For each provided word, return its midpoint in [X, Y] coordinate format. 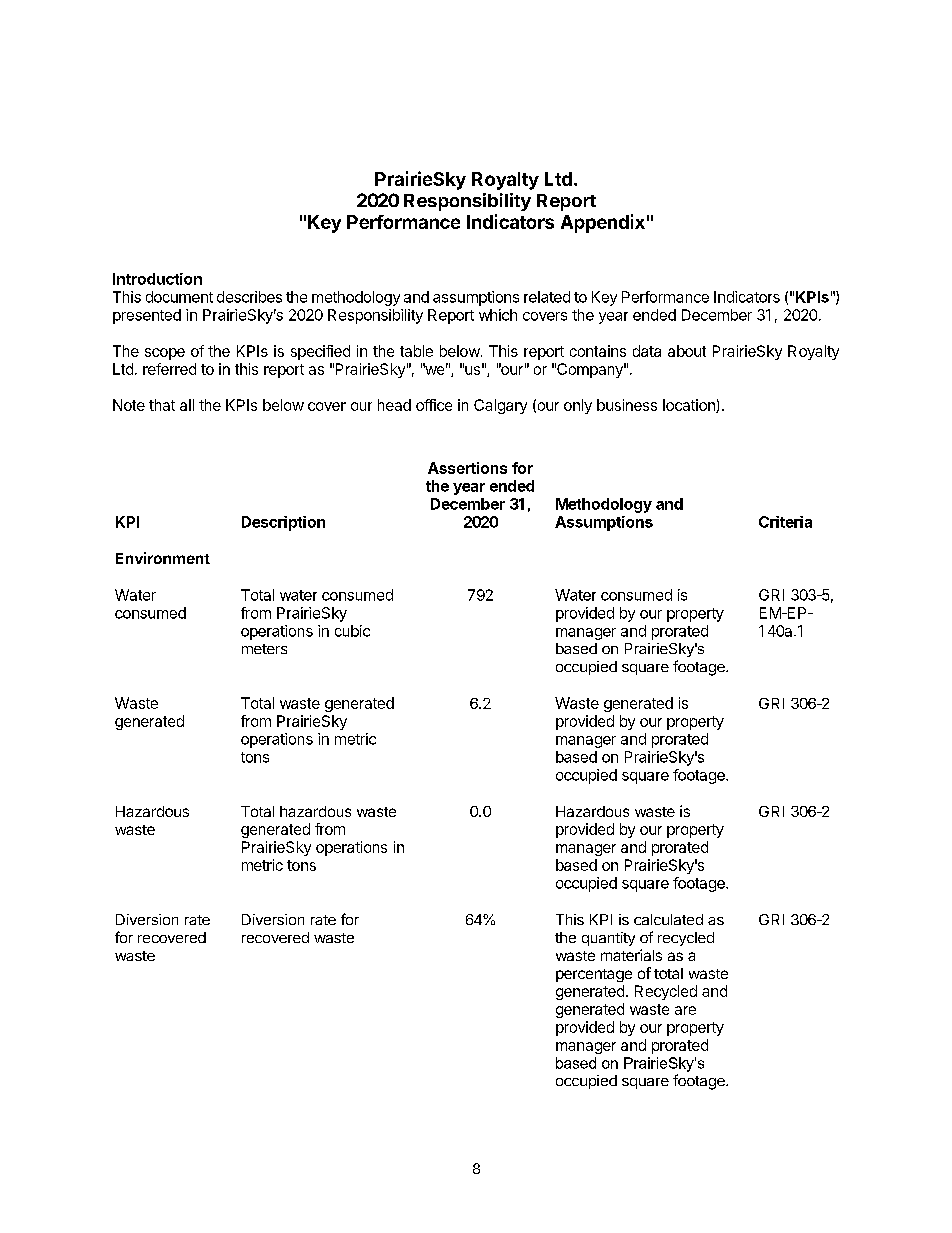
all [187, 405]
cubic [352, 631]
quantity [608, 939]
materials [631, 955]
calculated [668, 919]
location [690, 406]
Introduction [157, 279]
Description [283, 523]
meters [264, 649]
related [547, 297]
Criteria [785, 522]
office [434, 405]
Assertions [467, 468]
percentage [594, 975]
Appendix [603, 223]
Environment [163, 558]
